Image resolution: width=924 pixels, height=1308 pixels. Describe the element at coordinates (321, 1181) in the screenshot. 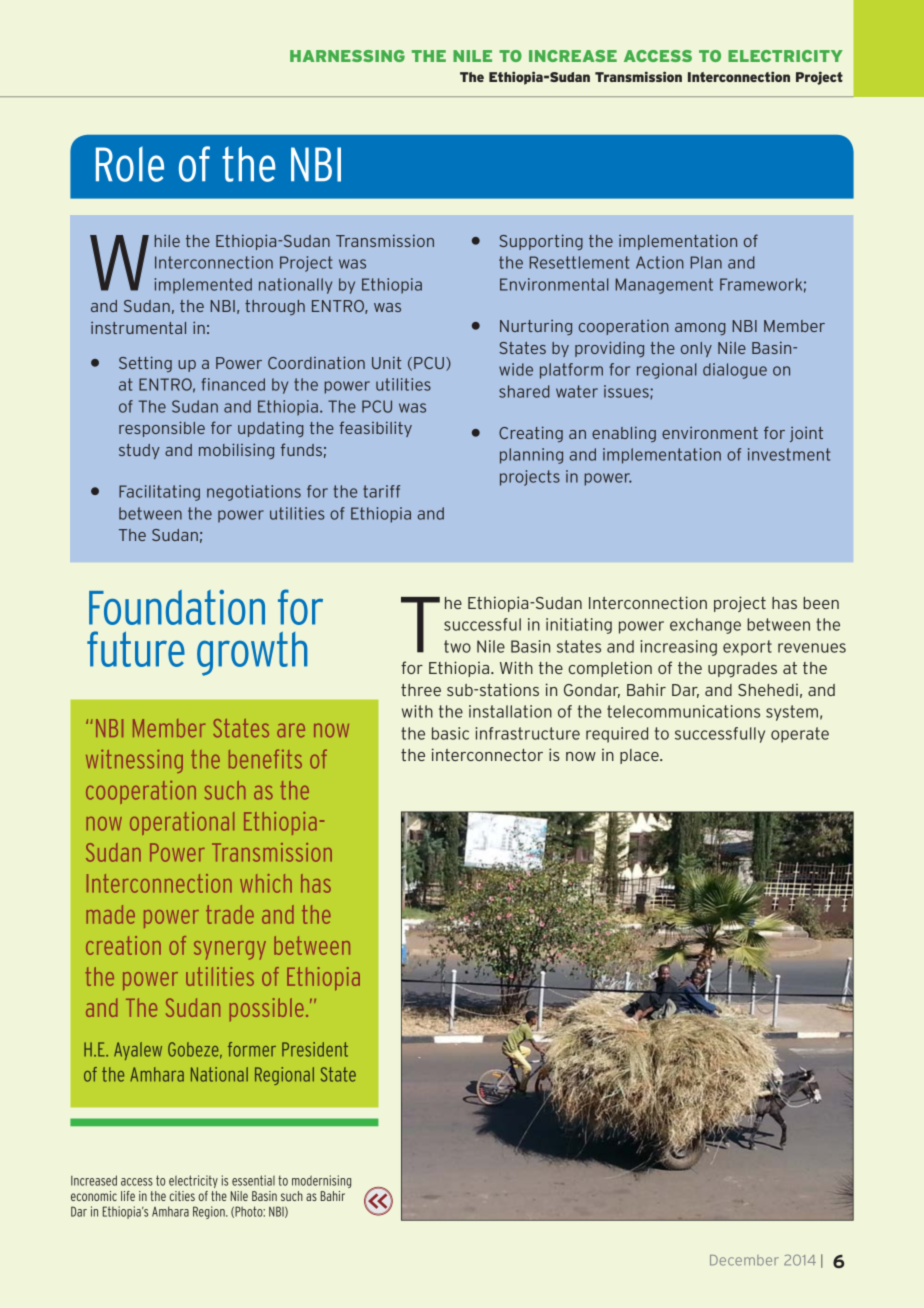

I see `modernising` at that location.
